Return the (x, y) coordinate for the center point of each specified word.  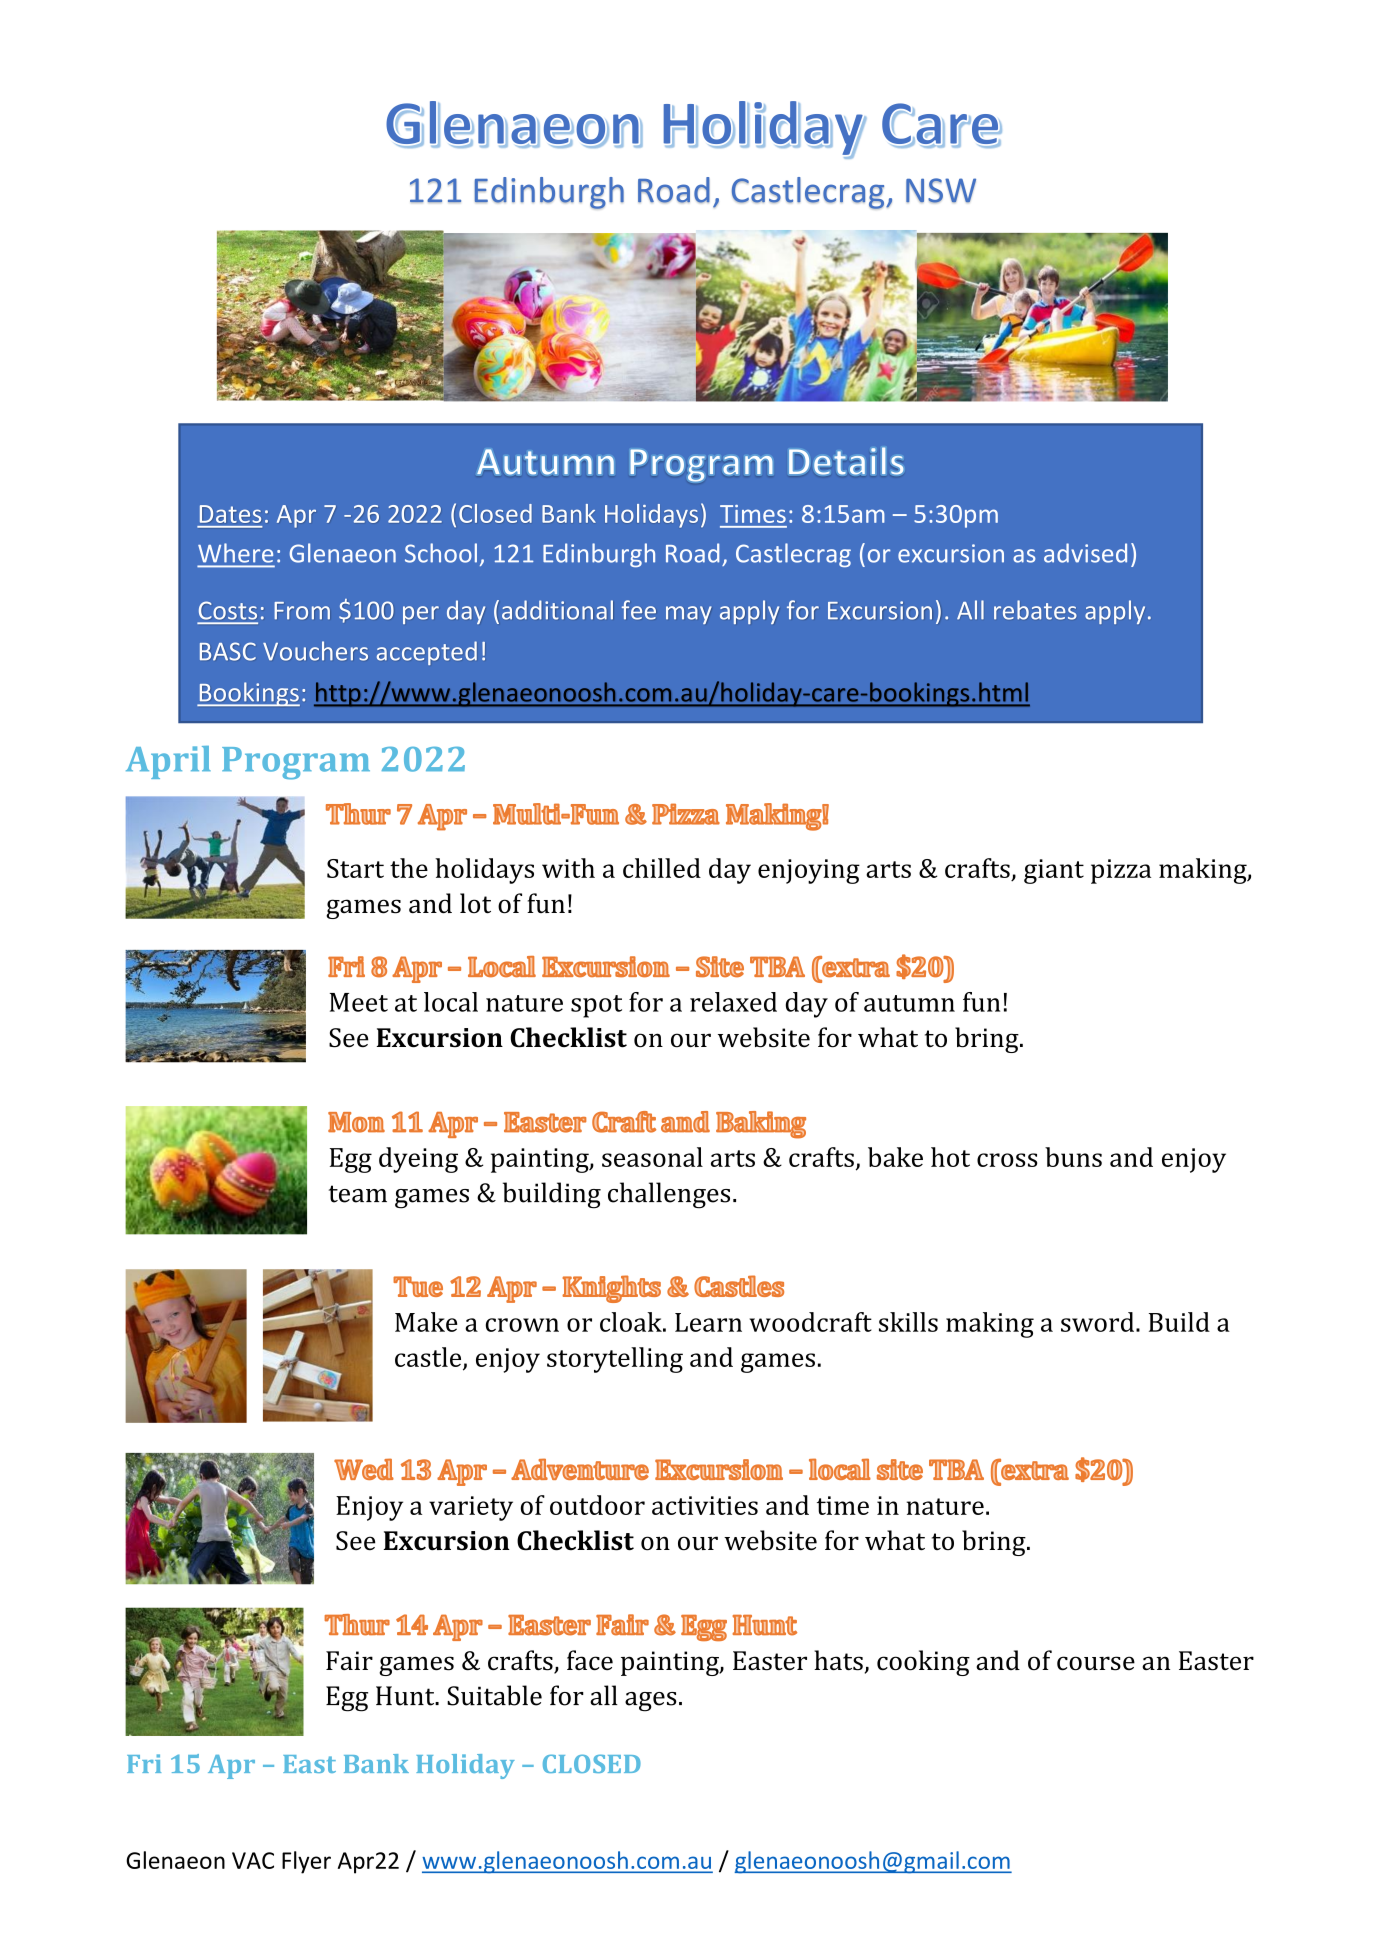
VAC (253, 1860)
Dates (230, 514)
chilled (662, 868)
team (358, 1194)
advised (1085, 553)
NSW (941, 190)
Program (296, 763)
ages (651, 1702)
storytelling (615, 1360)
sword (1097, 1322)
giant (1054, 871)
